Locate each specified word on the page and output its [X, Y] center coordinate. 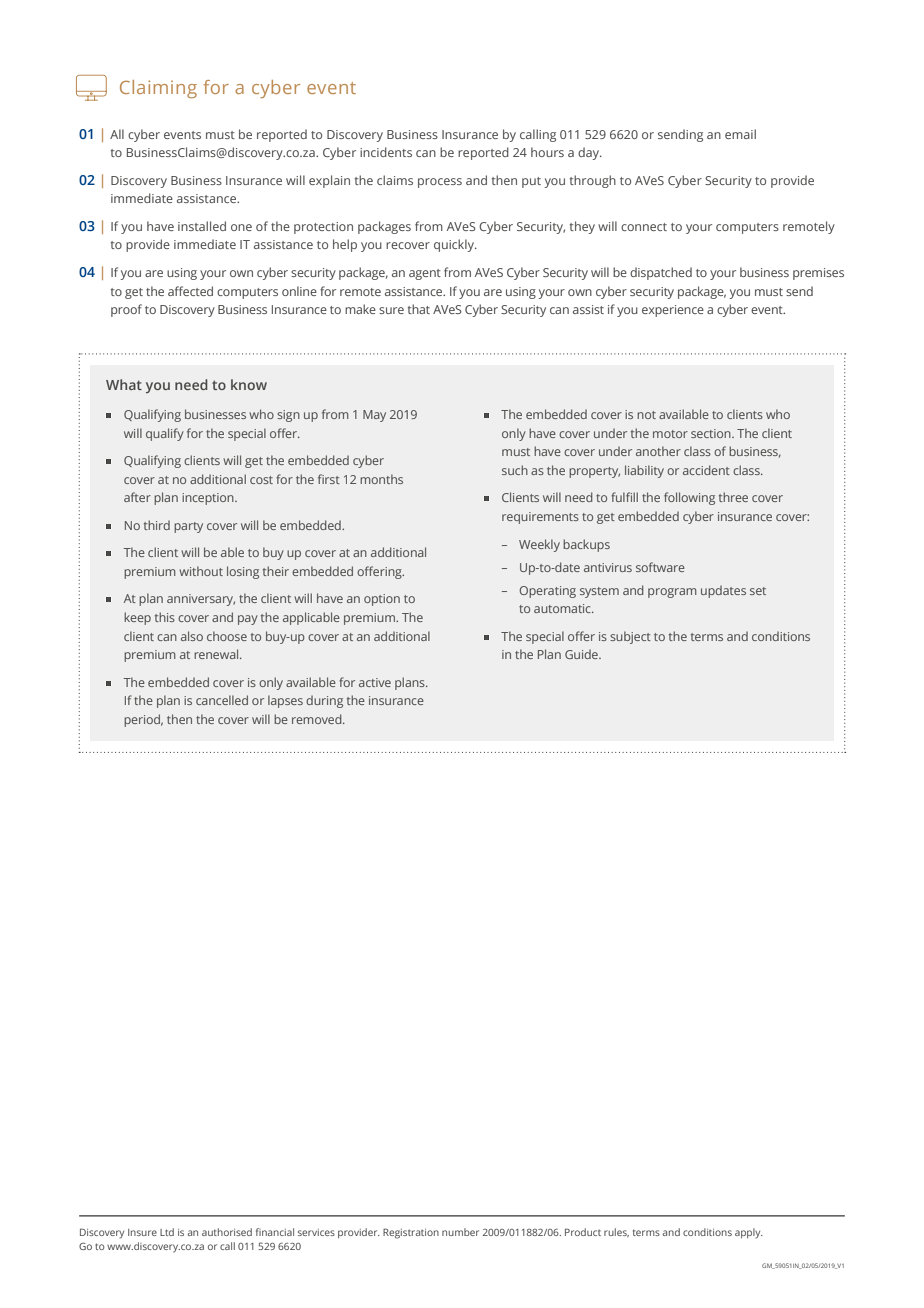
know [249, 384]
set [758, 591]
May [374, 416]
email [740, 134]
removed [318, 719]
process [440, 183]
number [460, 1232]
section [712, 433]
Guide [582, 654]
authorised [227, 1232]
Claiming [158, 89]
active [375, 682]
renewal [217, 654]
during [324, 701]
